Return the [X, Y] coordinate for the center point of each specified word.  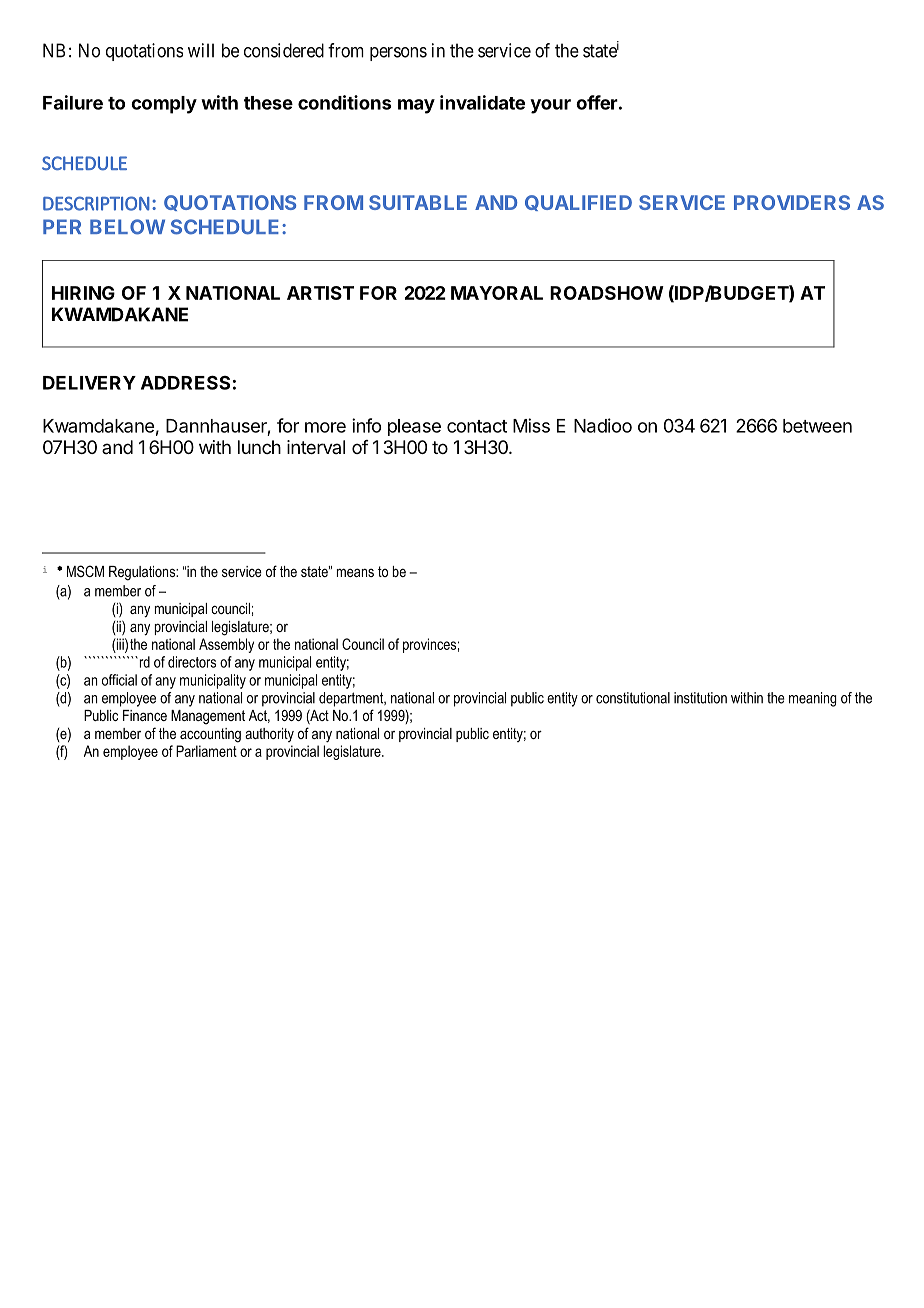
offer [597, 102]
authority [269, 735]
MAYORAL [497, 293]
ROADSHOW [607, 293]
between [817, 426]
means [355, 572]
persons [398, 54]
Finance [145, 715]
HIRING [83, 293]
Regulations [143, 573]
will [201, 50]
